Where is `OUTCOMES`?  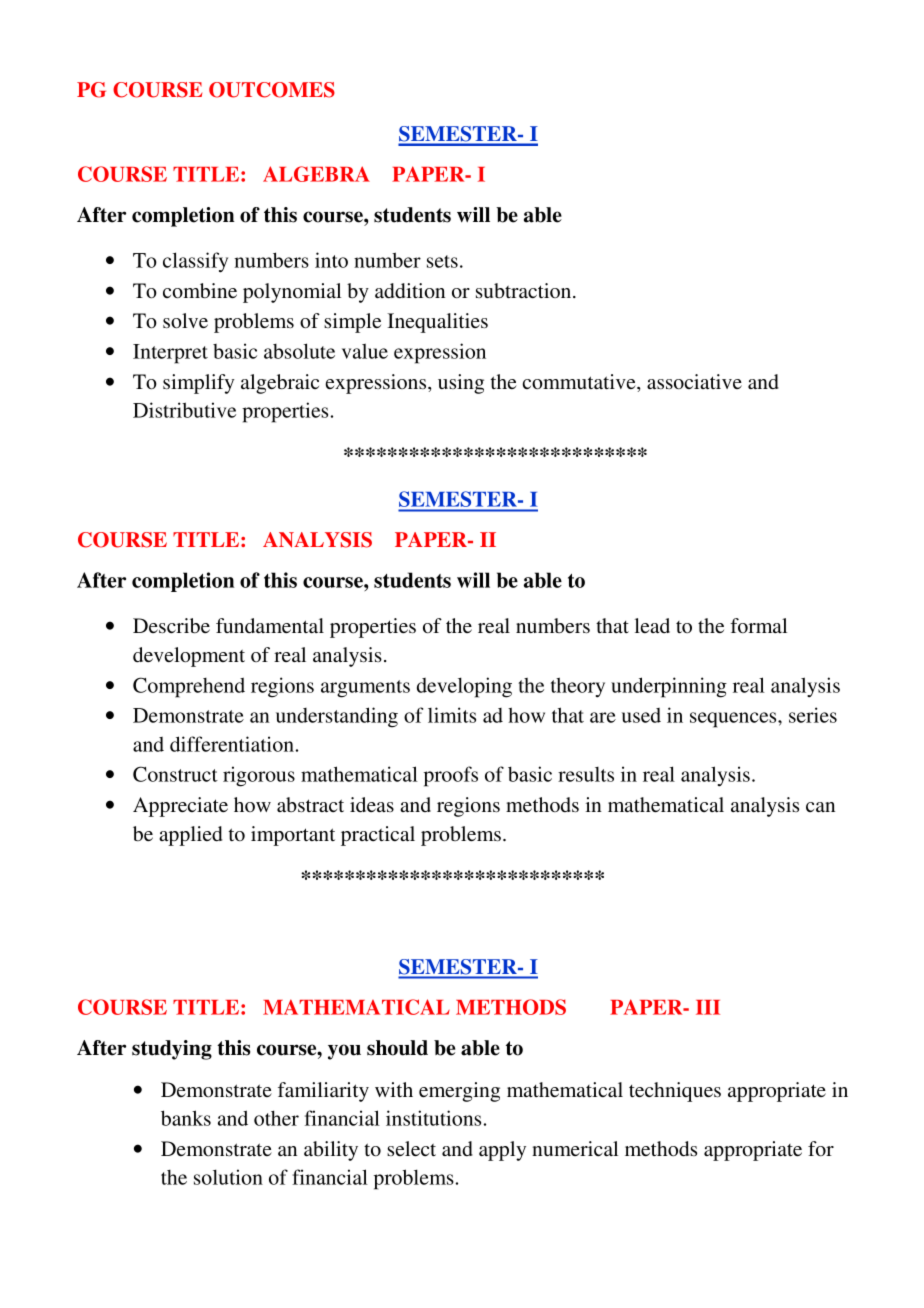
OUTCOMES is located at coordinates (272, 90).
